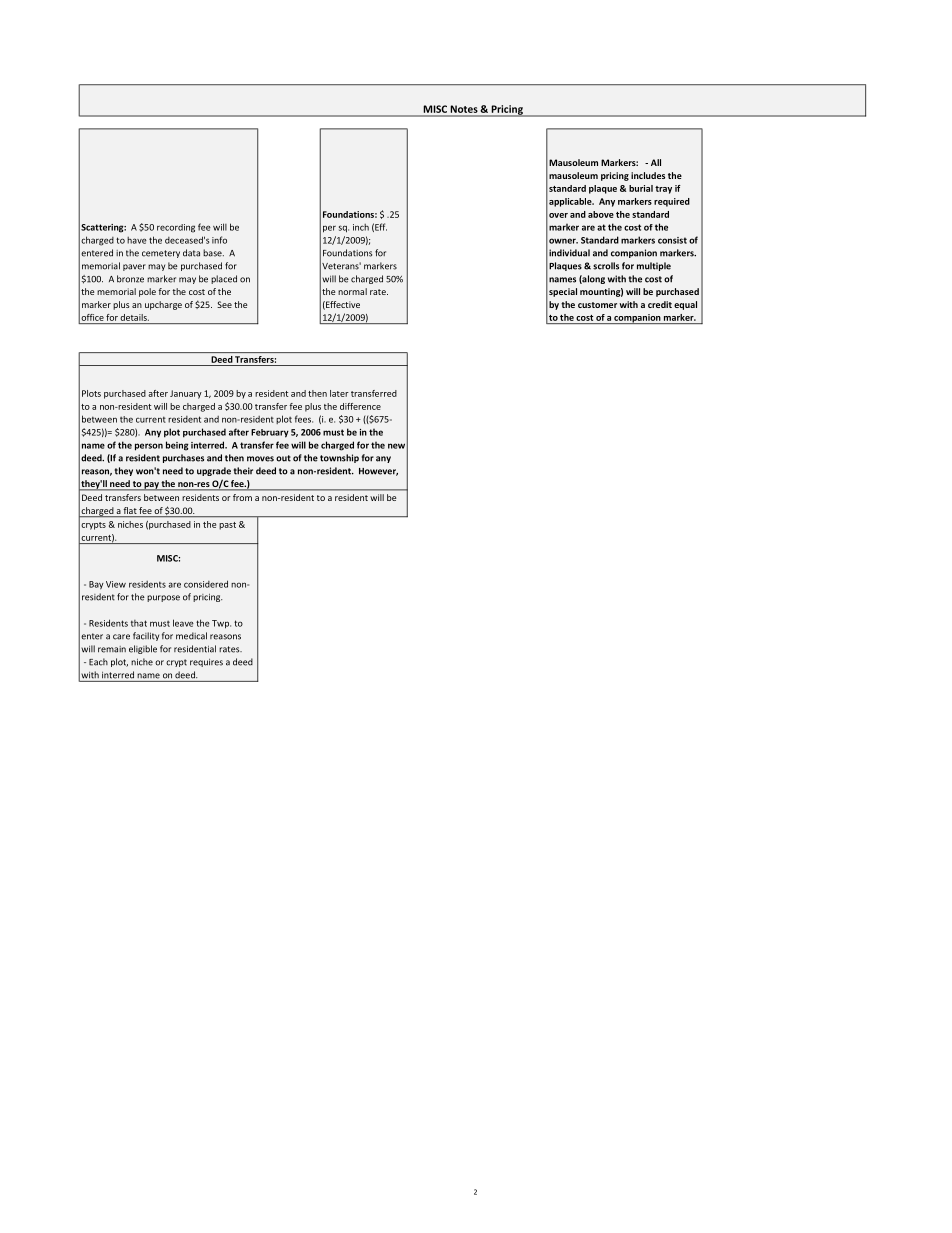  Describe the element at coordinates (183, 458) in the page. I see `purchases` at that location.
